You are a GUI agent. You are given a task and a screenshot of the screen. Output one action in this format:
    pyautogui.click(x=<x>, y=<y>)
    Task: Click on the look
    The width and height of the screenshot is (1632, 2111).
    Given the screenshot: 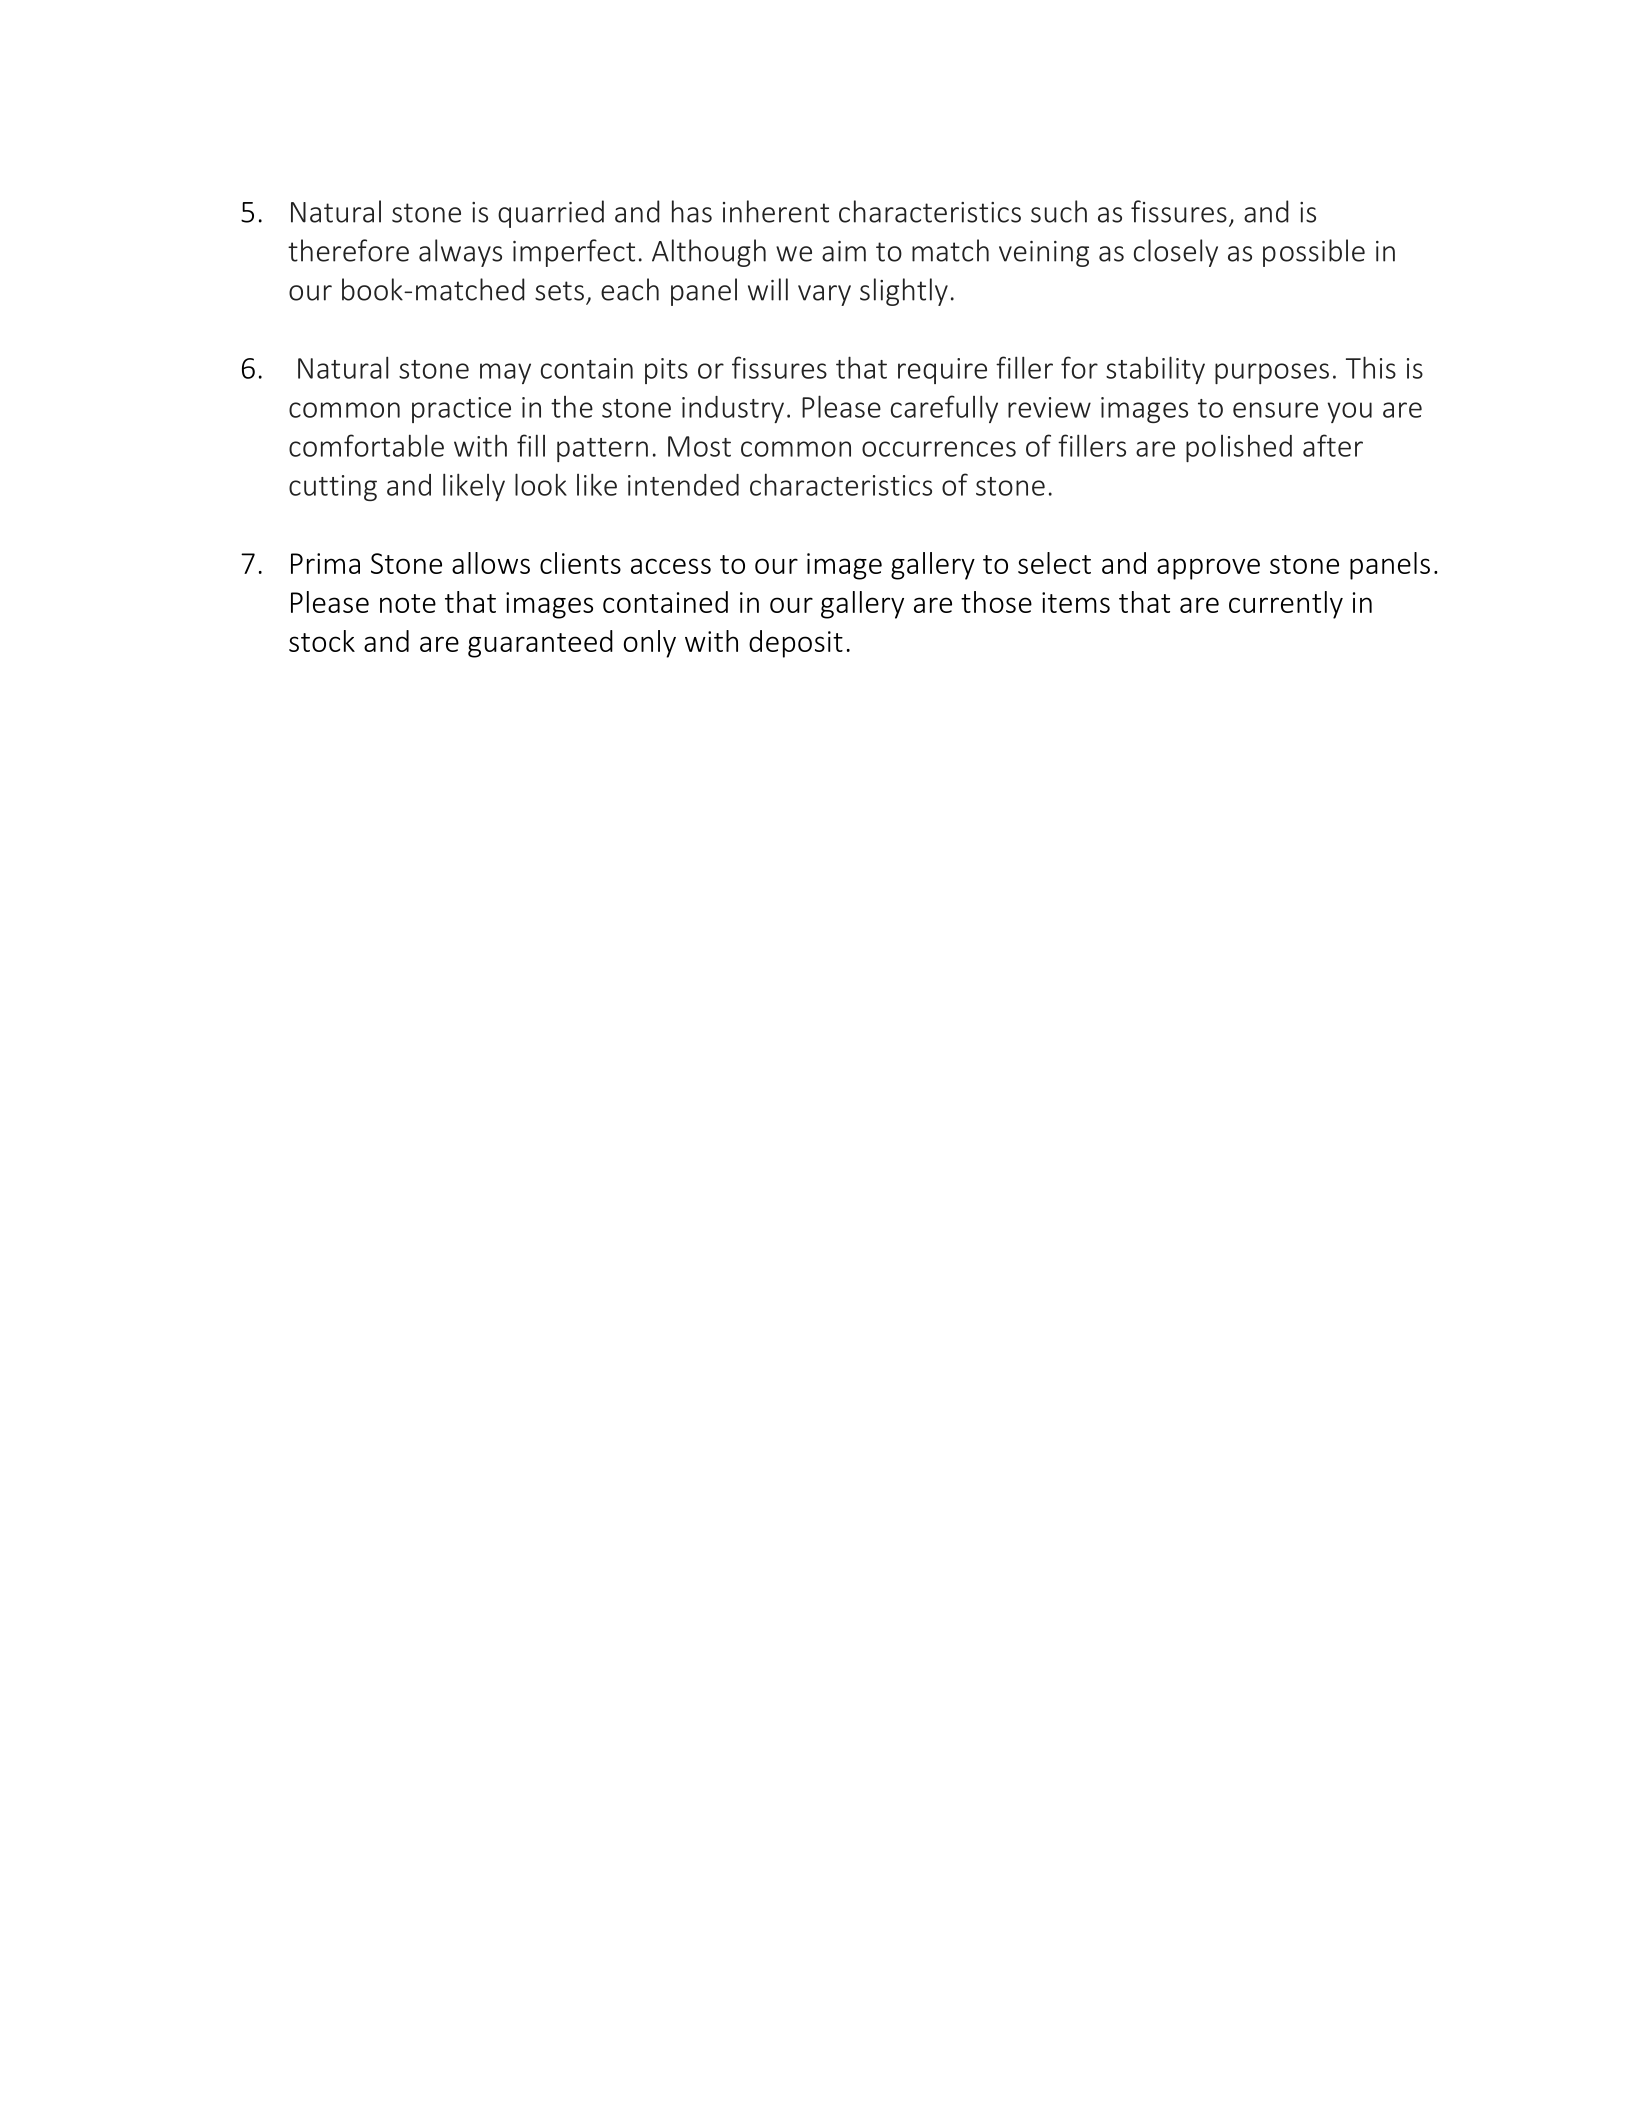 What is the action you would take?
    pyautogui.click(x=541, y=484)
